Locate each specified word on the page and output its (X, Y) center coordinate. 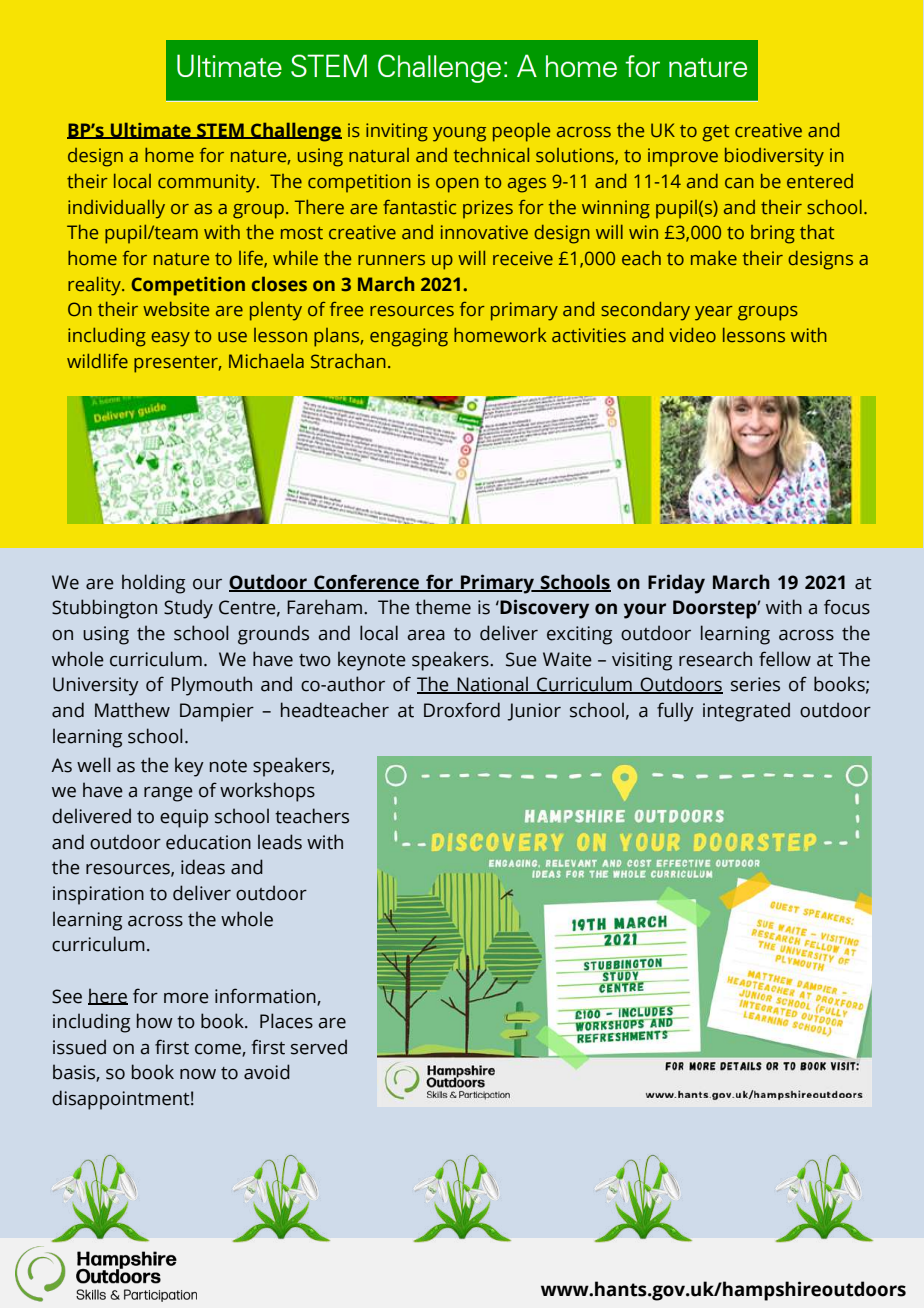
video (692, 335)
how (155, 1021)
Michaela (266, 361)
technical (491, 155)
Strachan (348, 361)
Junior (534, 712)
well (94, 765)
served (319, 1047)
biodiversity (774, 157)
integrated (746, 712)
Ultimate (150, 130)
